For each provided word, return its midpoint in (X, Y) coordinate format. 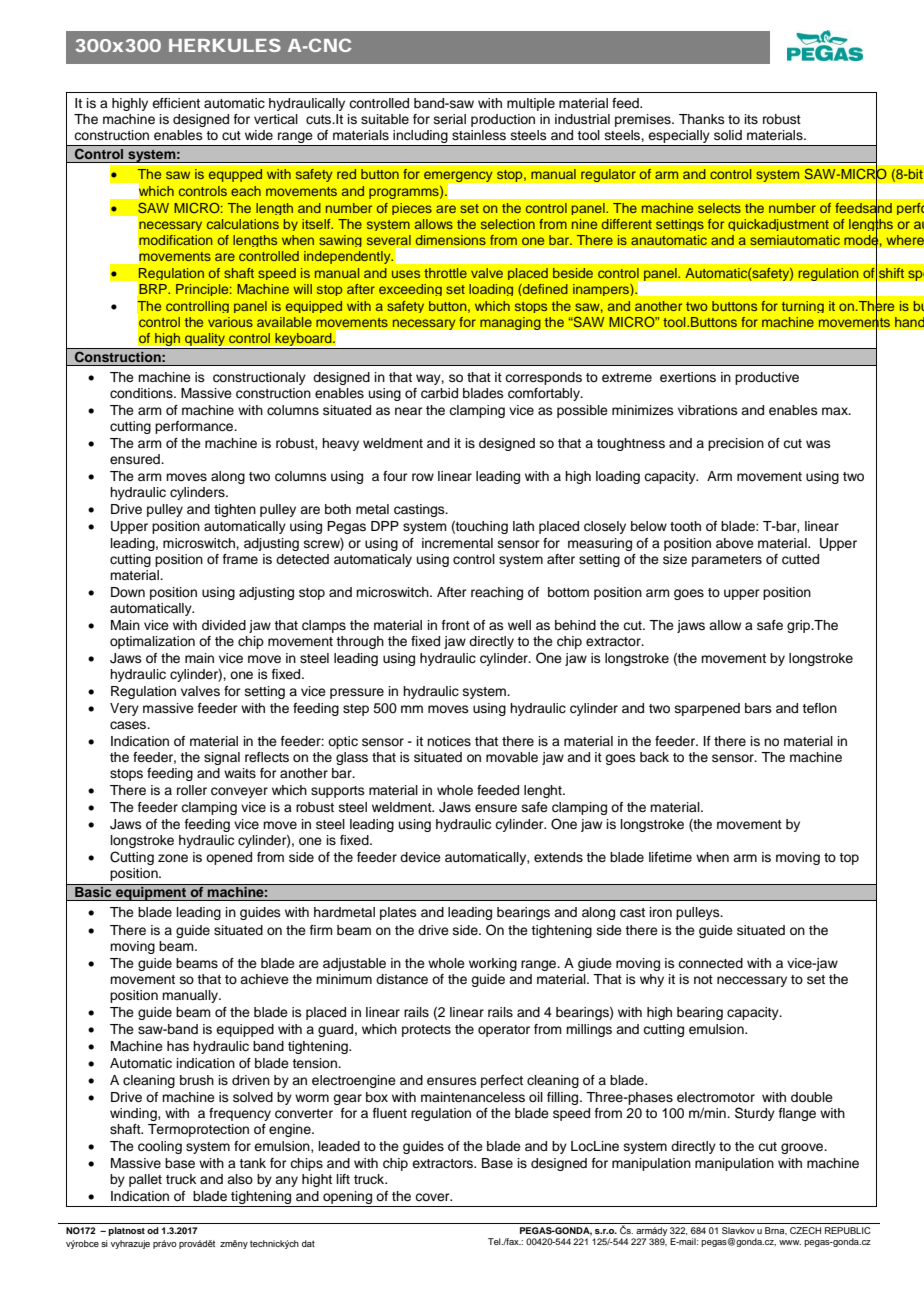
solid (728, 135)
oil (536, 1097)
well (519, 625)
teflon (819, 708)
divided (224, 625)
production (503, 120)
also (240, 1179)
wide (259, 135)
